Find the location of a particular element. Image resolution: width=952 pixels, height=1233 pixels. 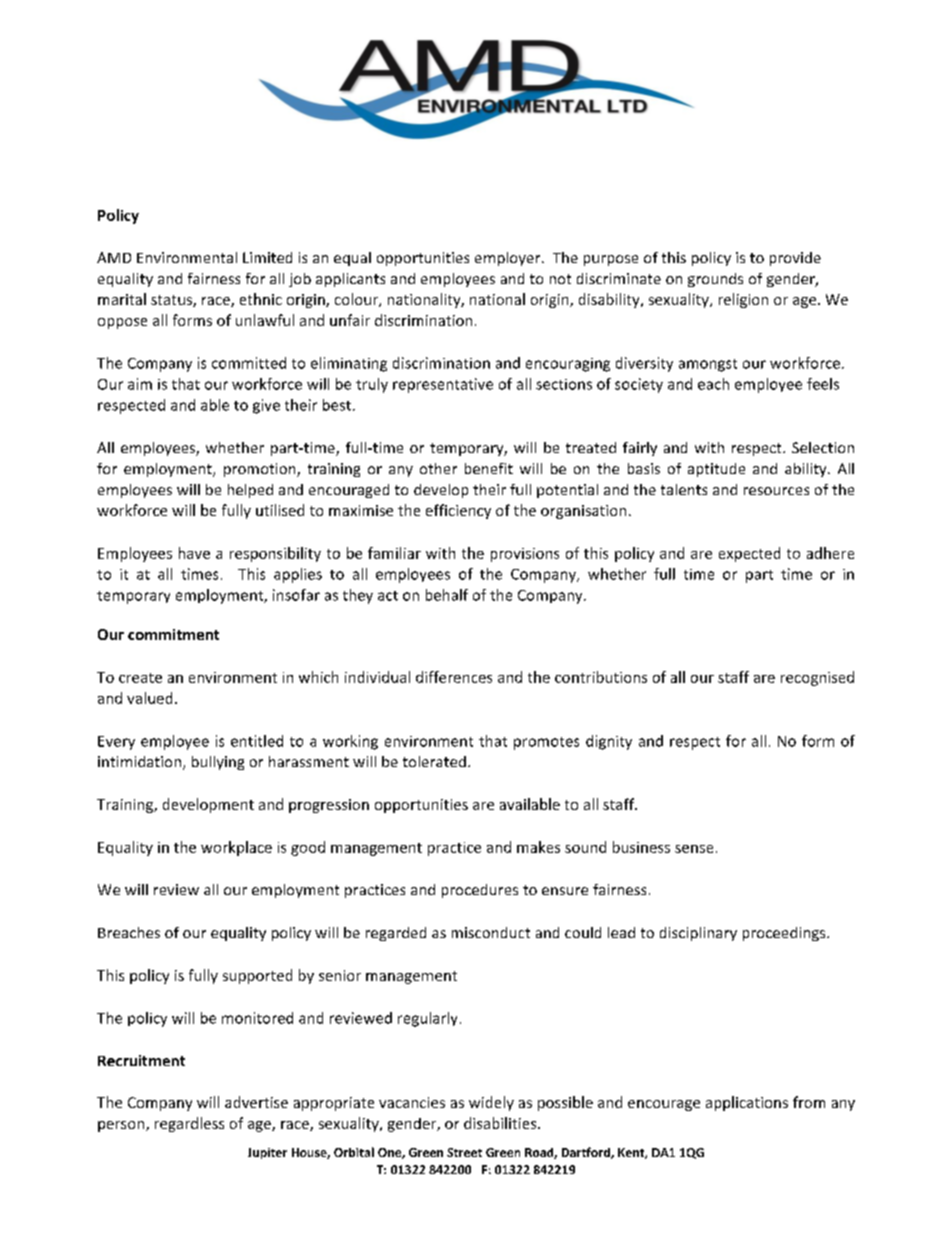

proceedings is located at coordinates (785, 934).
